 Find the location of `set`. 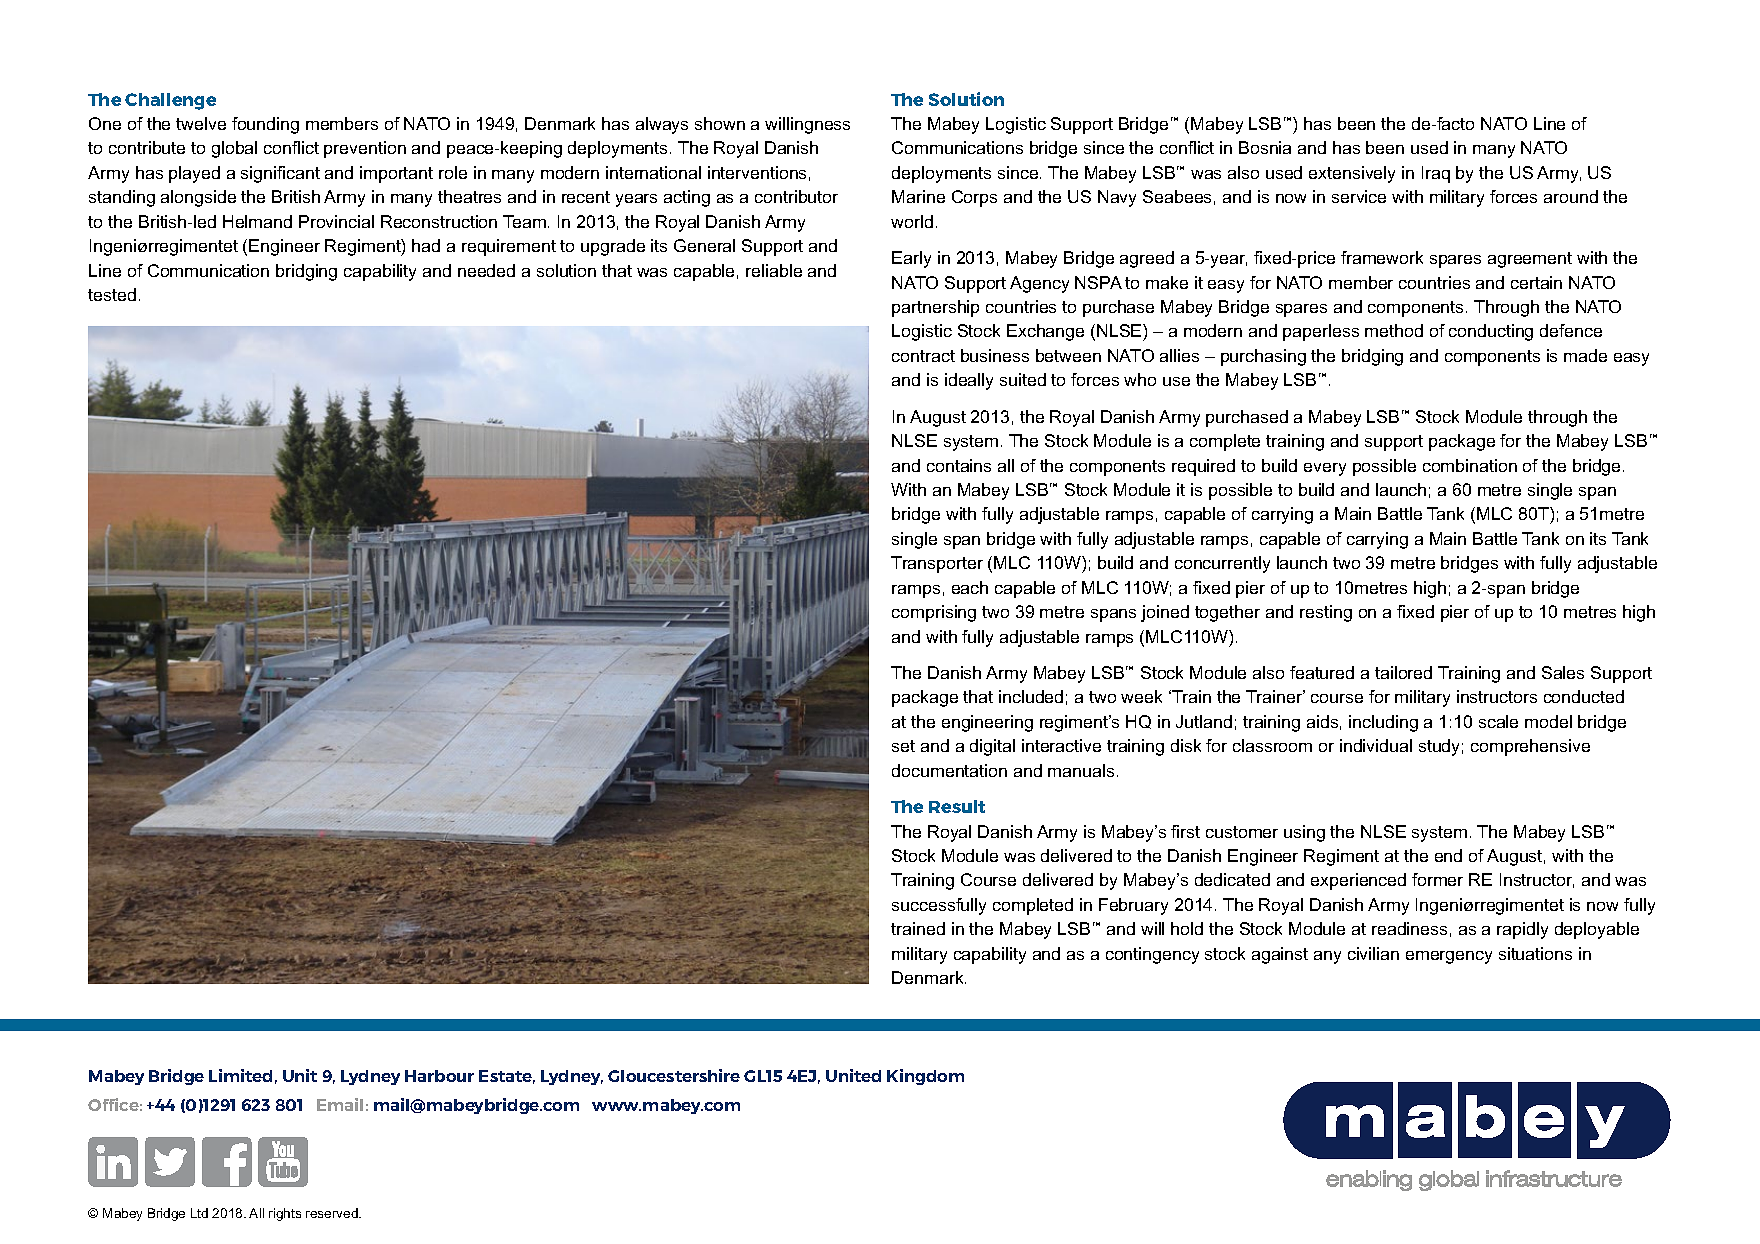

set is located at coordinates (903, 746).
